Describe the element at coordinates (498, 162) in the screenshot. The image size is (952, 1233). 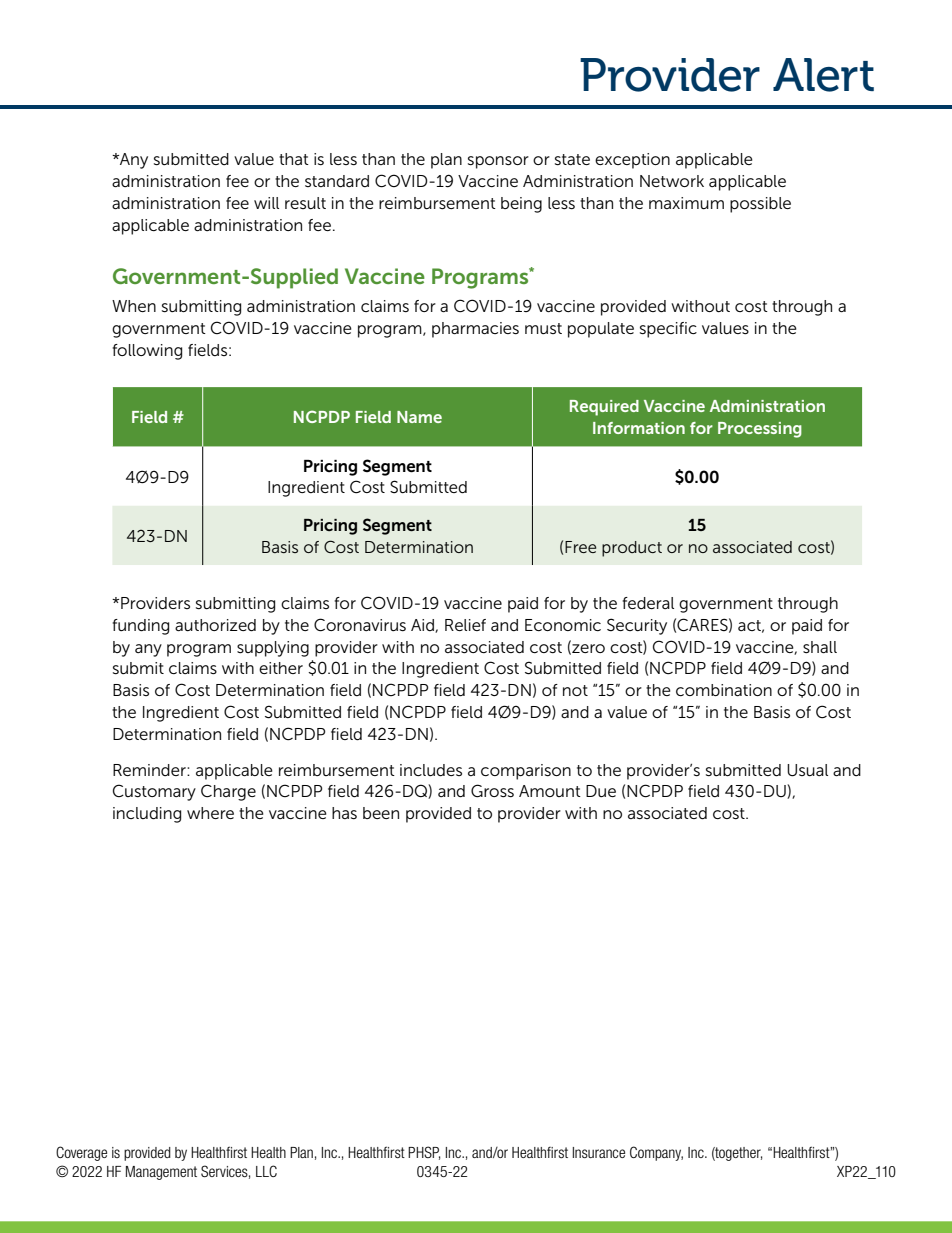
I see `sponsor` at that location.
